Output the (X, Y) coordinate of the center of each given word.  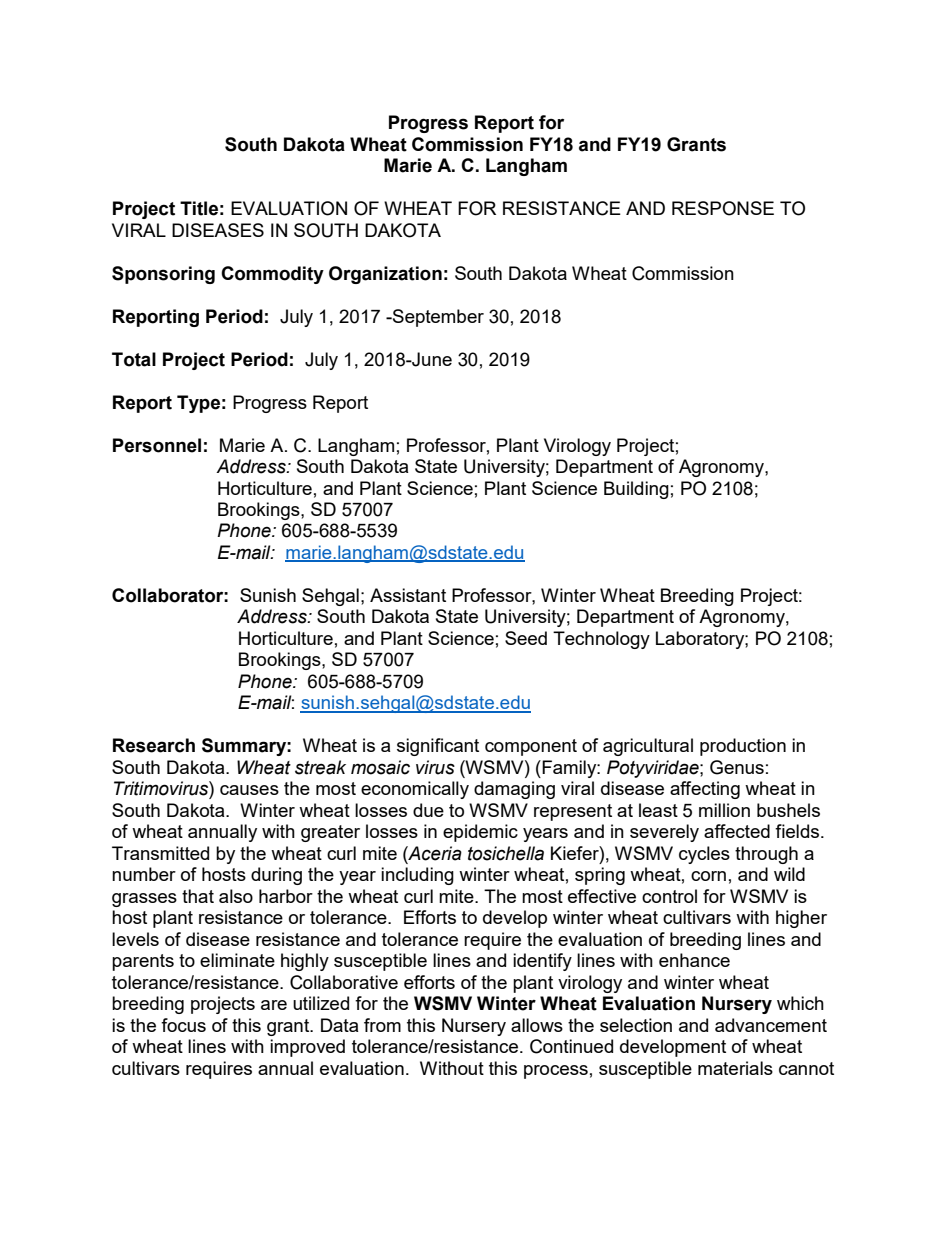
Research (154, 745)
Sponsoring (163, 275)
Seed (526, 638)
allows (537, 1025)
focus (183, 1025)
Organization (385, 275)
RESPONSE (723, 208)
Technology (601, 640)
